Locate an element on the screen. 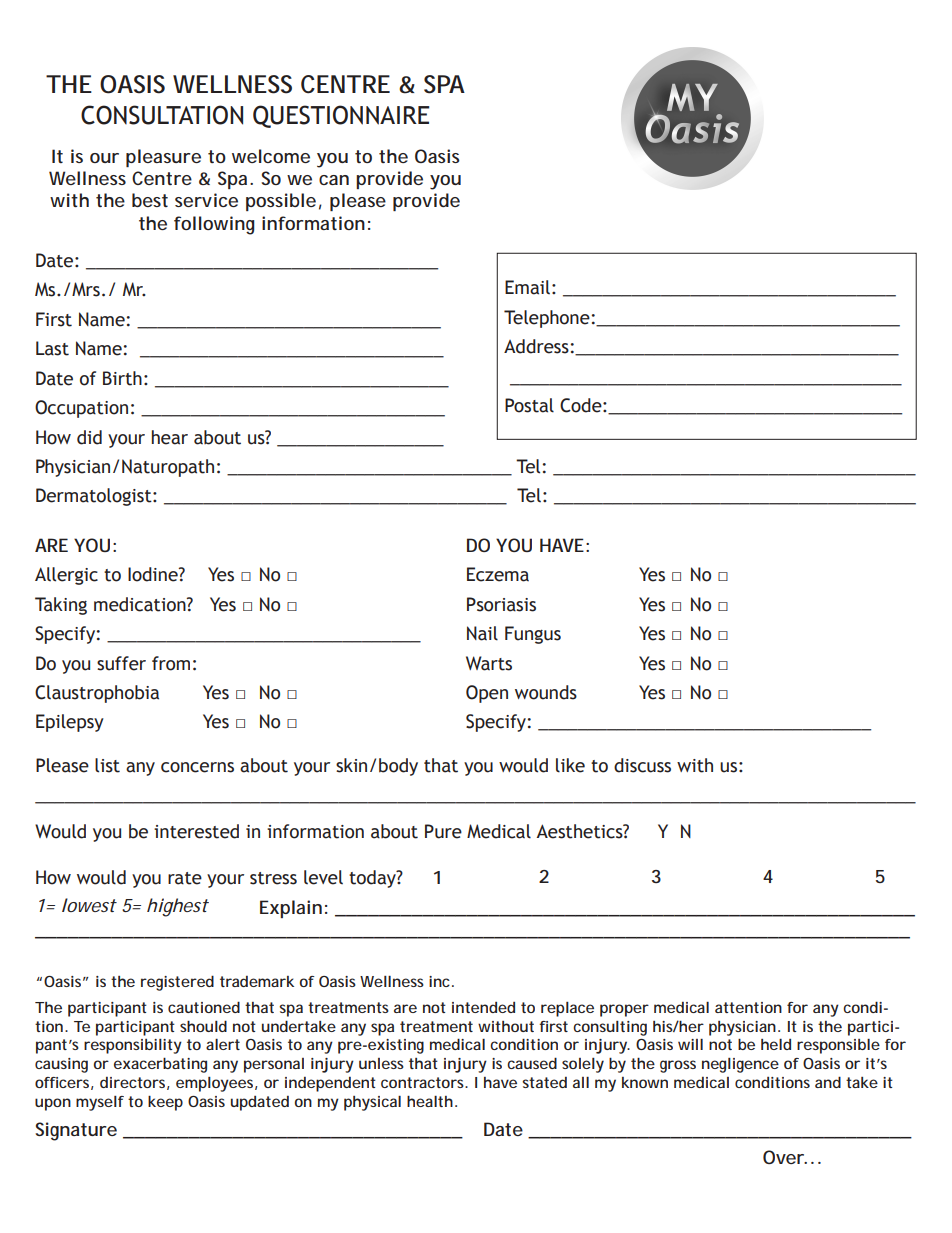 The width and height of the screenshot is (952, 1233). Over is located at coordinates (785, 1157).
